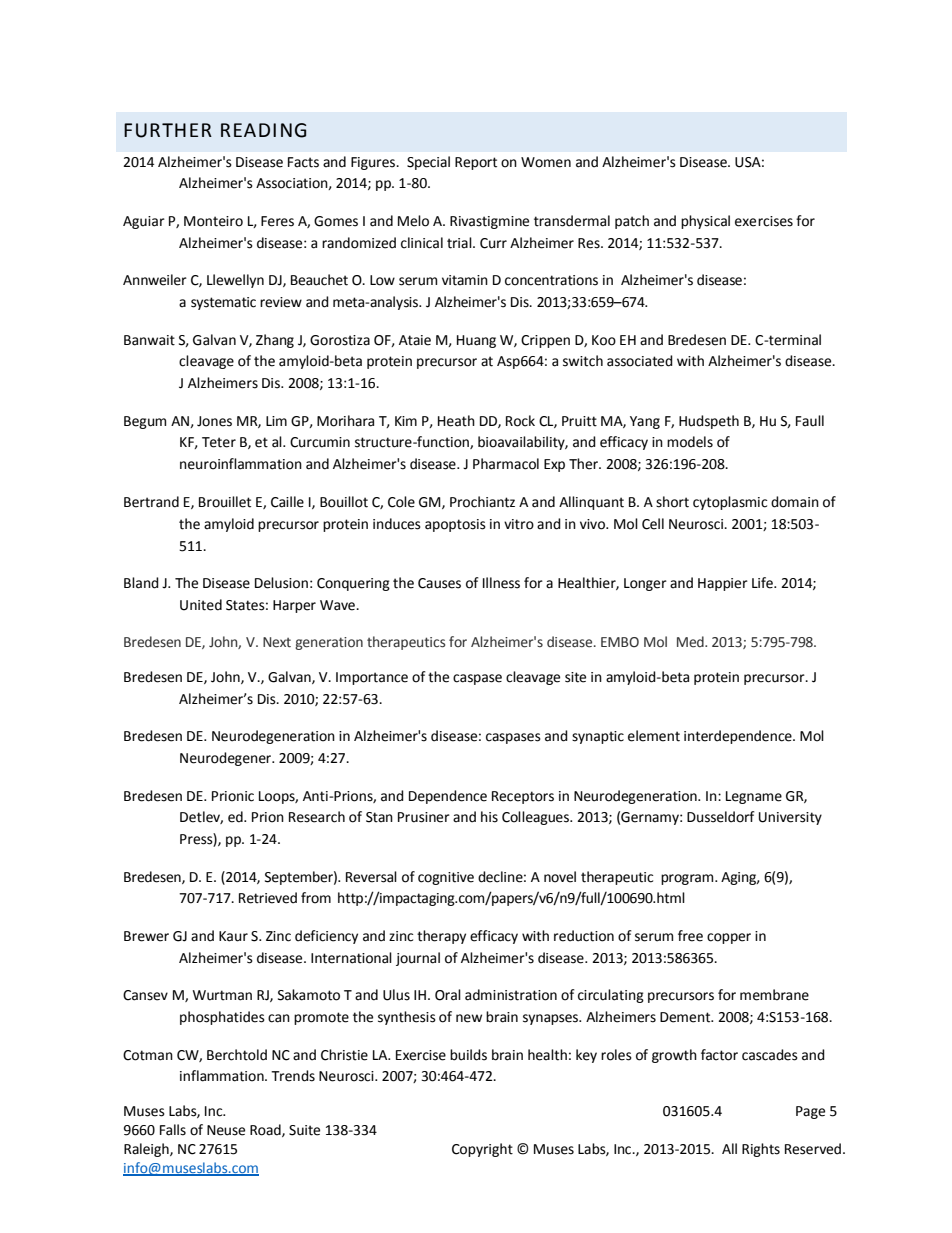 This document has width=952, height=1233. Describe the element at coordinates (317, 817) in the document. I see `Research` at that location.
